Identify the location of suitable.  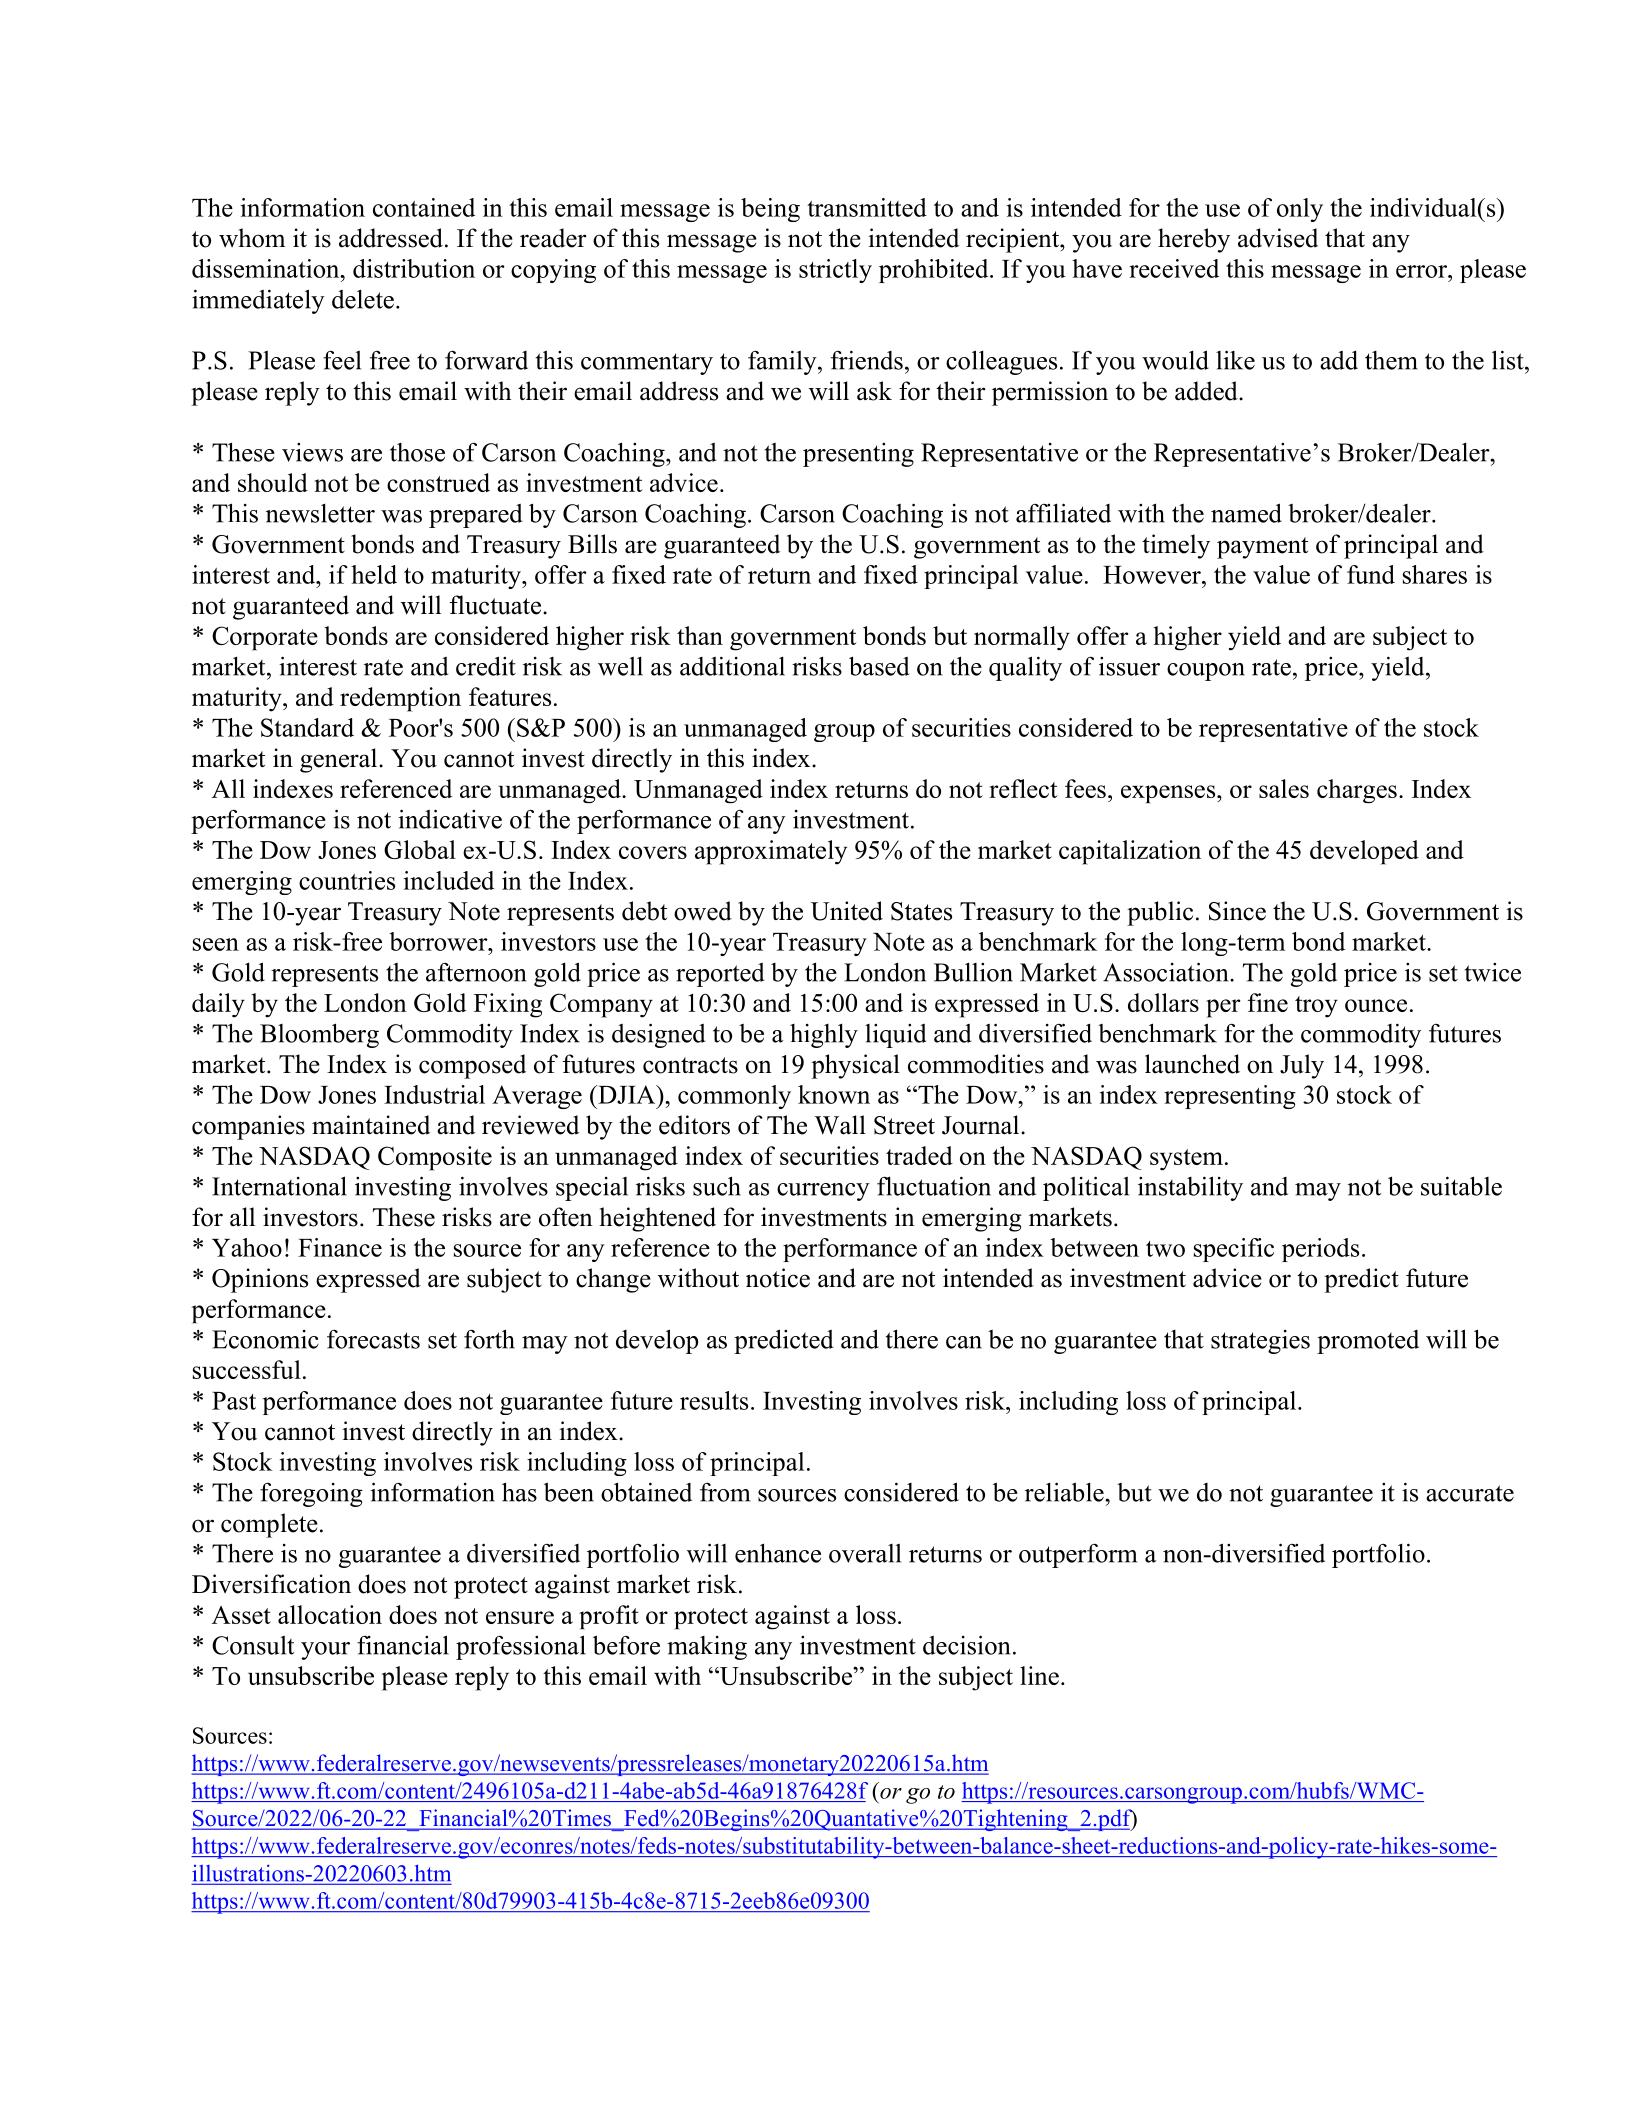
(1461, 1186).
